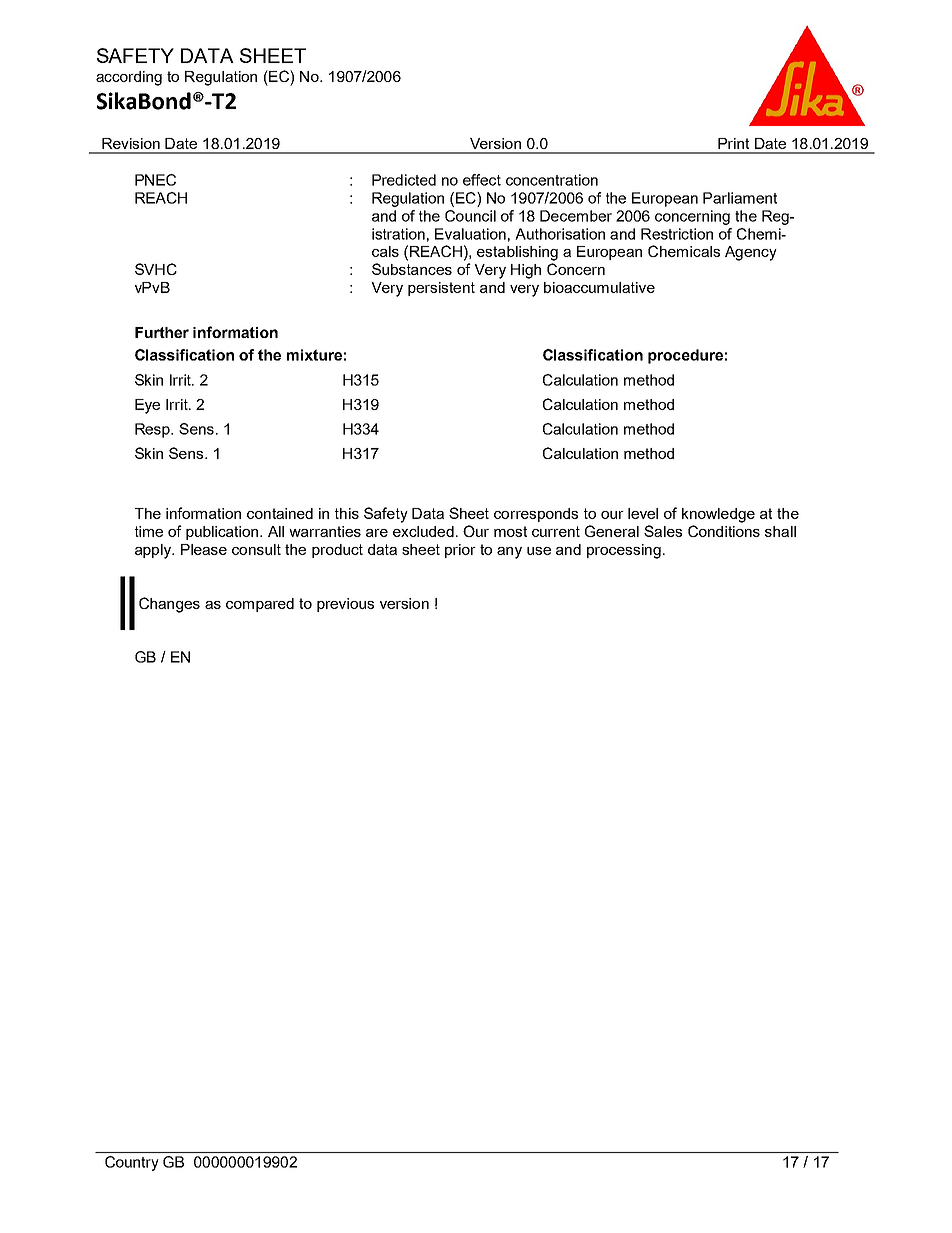  What do you see at coordinates (129, 78) in the image?
I see `according` at bounding box center [129, 78].
